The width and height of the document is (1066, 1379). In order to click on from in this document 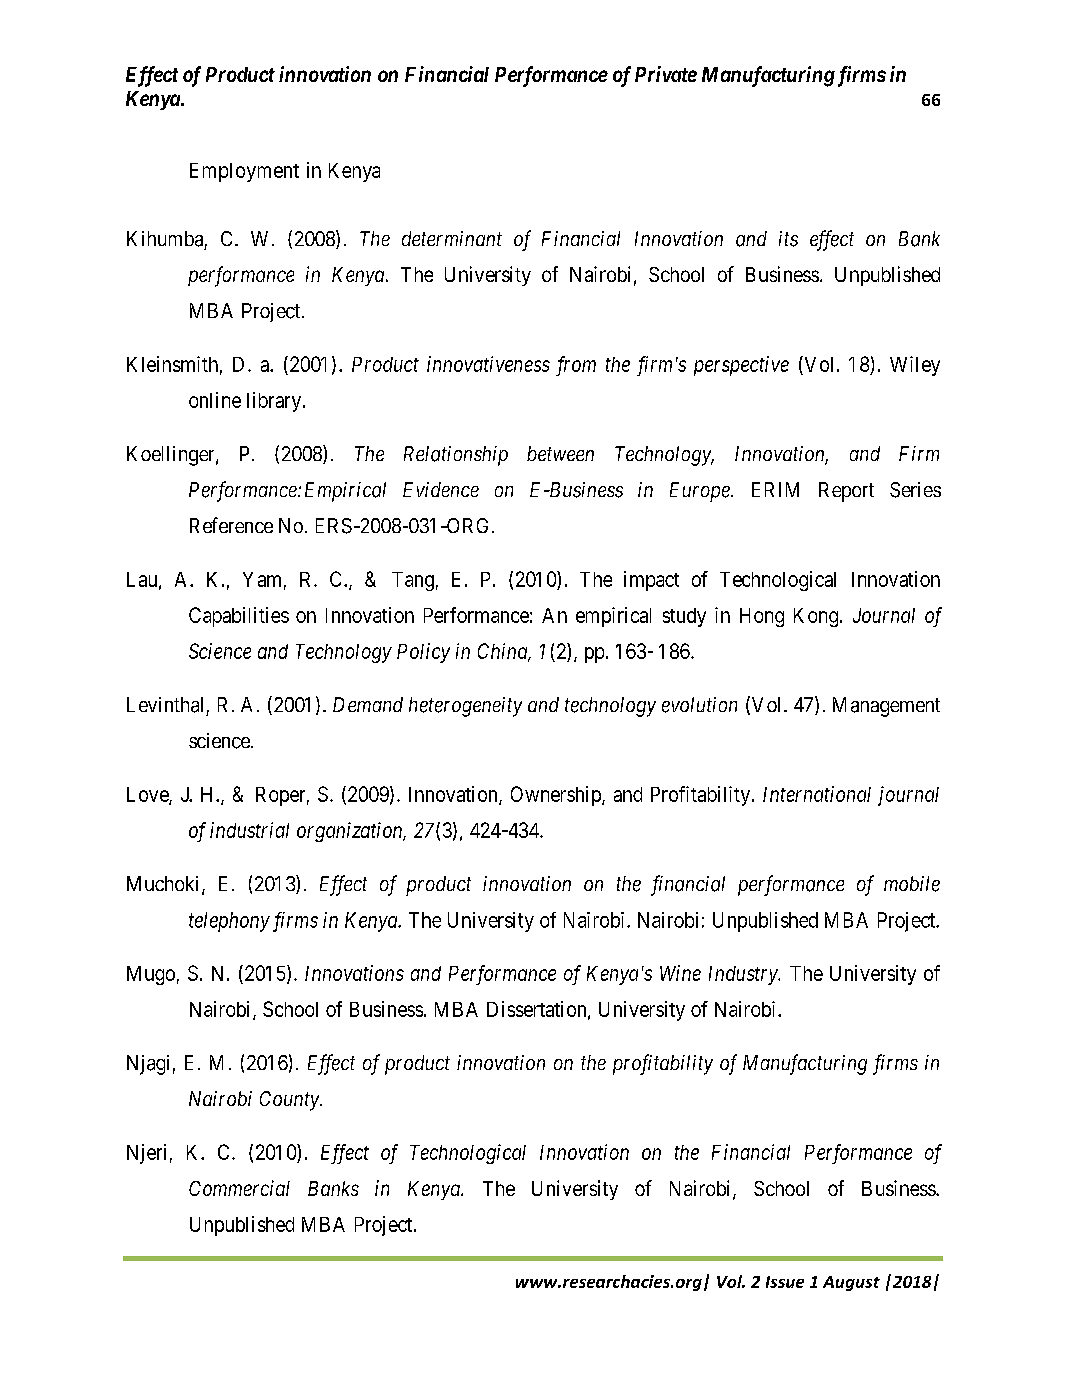, I will do `click(576, 366)`.
